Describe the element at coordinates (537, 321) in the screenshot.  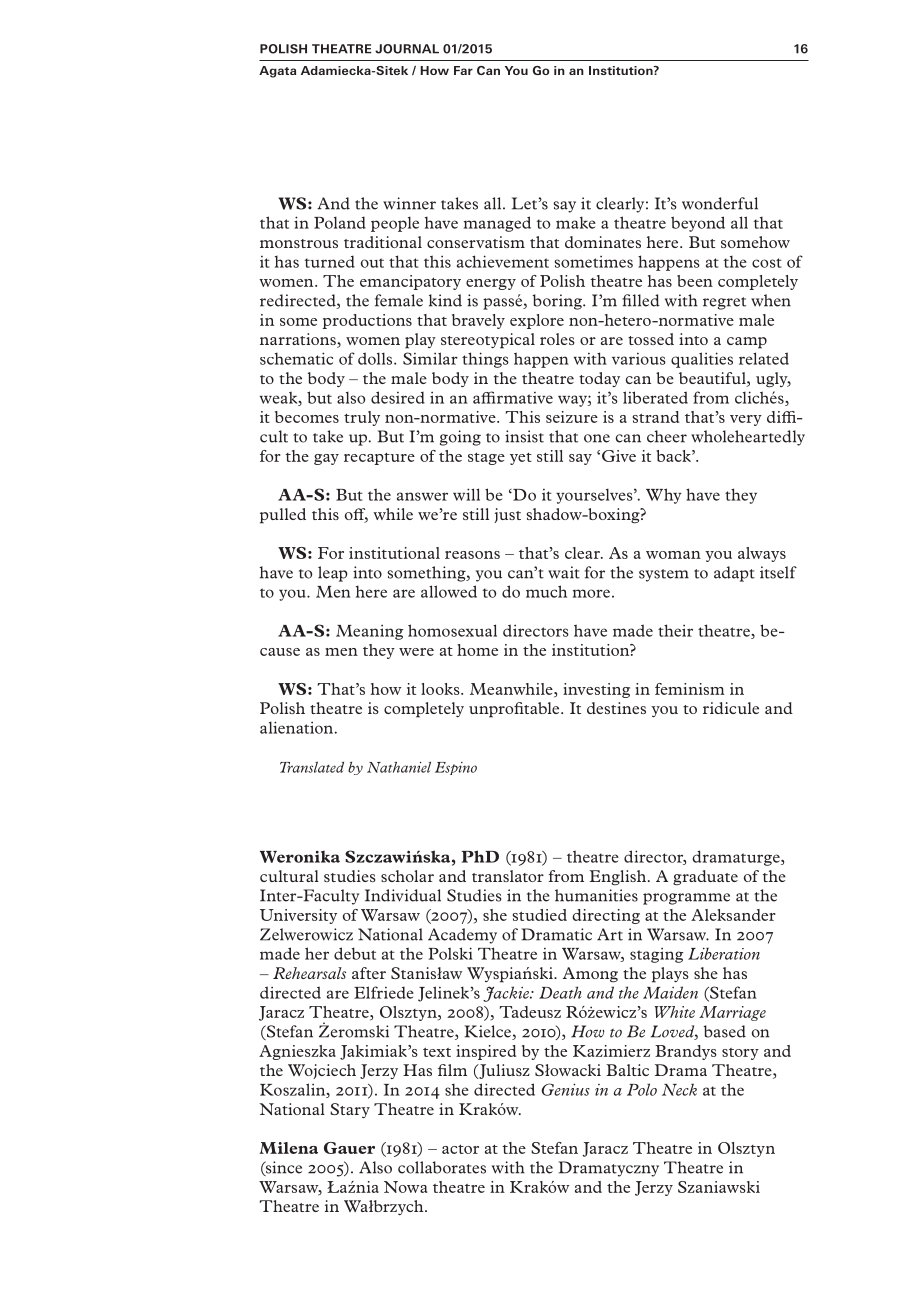
I see `explore` at that location.
